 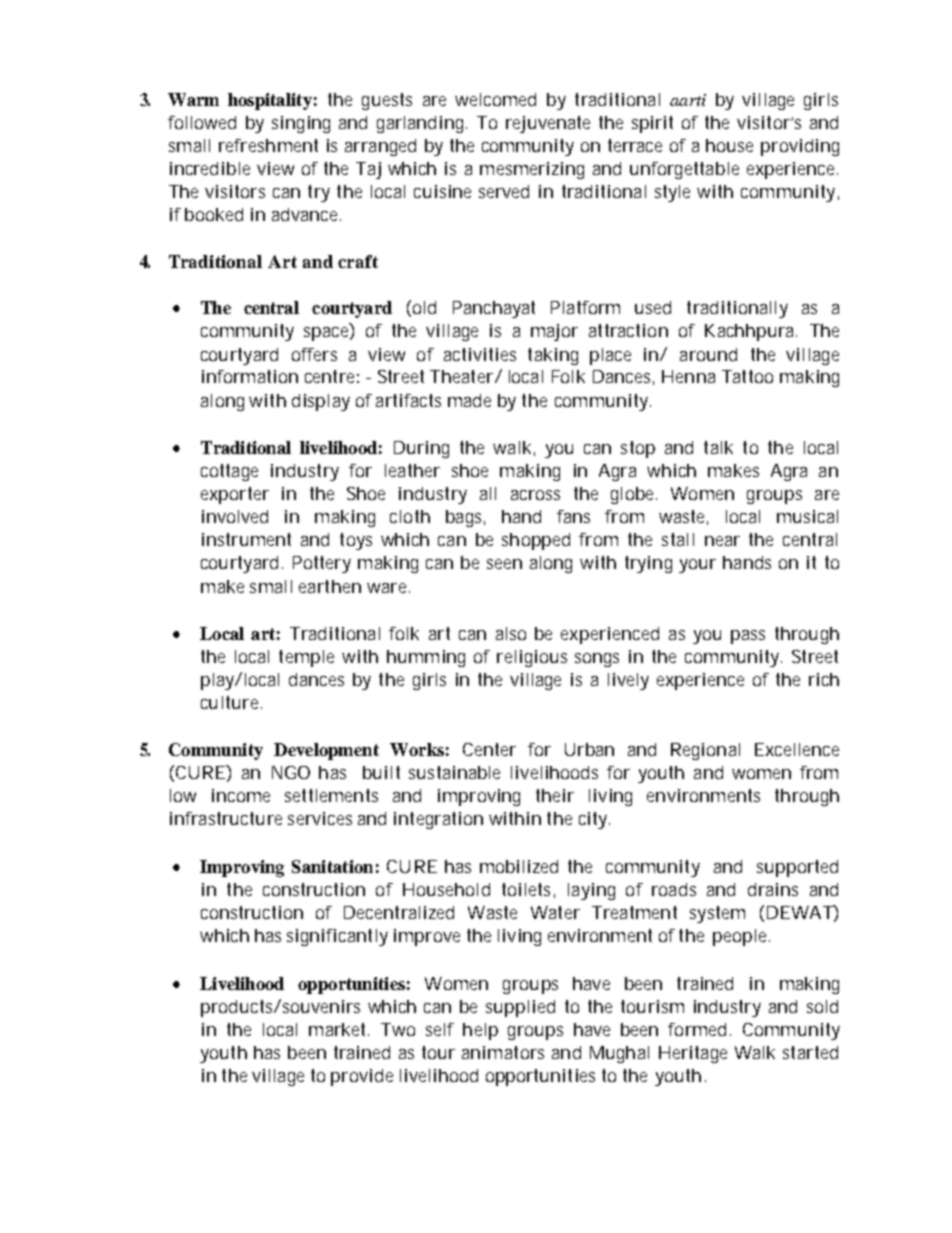 I want to click on rejuvenate, so click(x=548, y=124).
